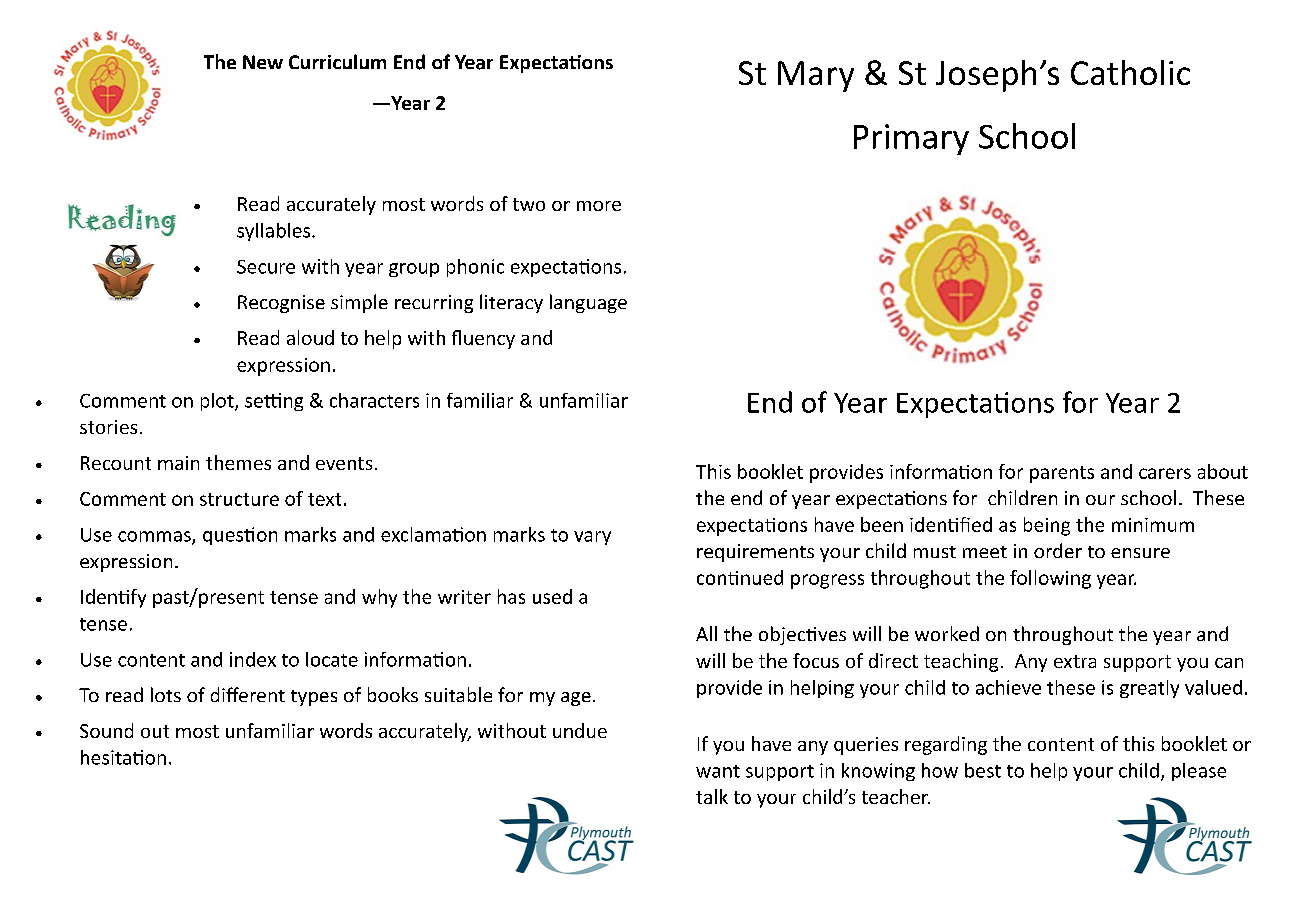  Describe the element at coordinates (1130, 72) in the screenshot. I see `Catholic` at that location.
